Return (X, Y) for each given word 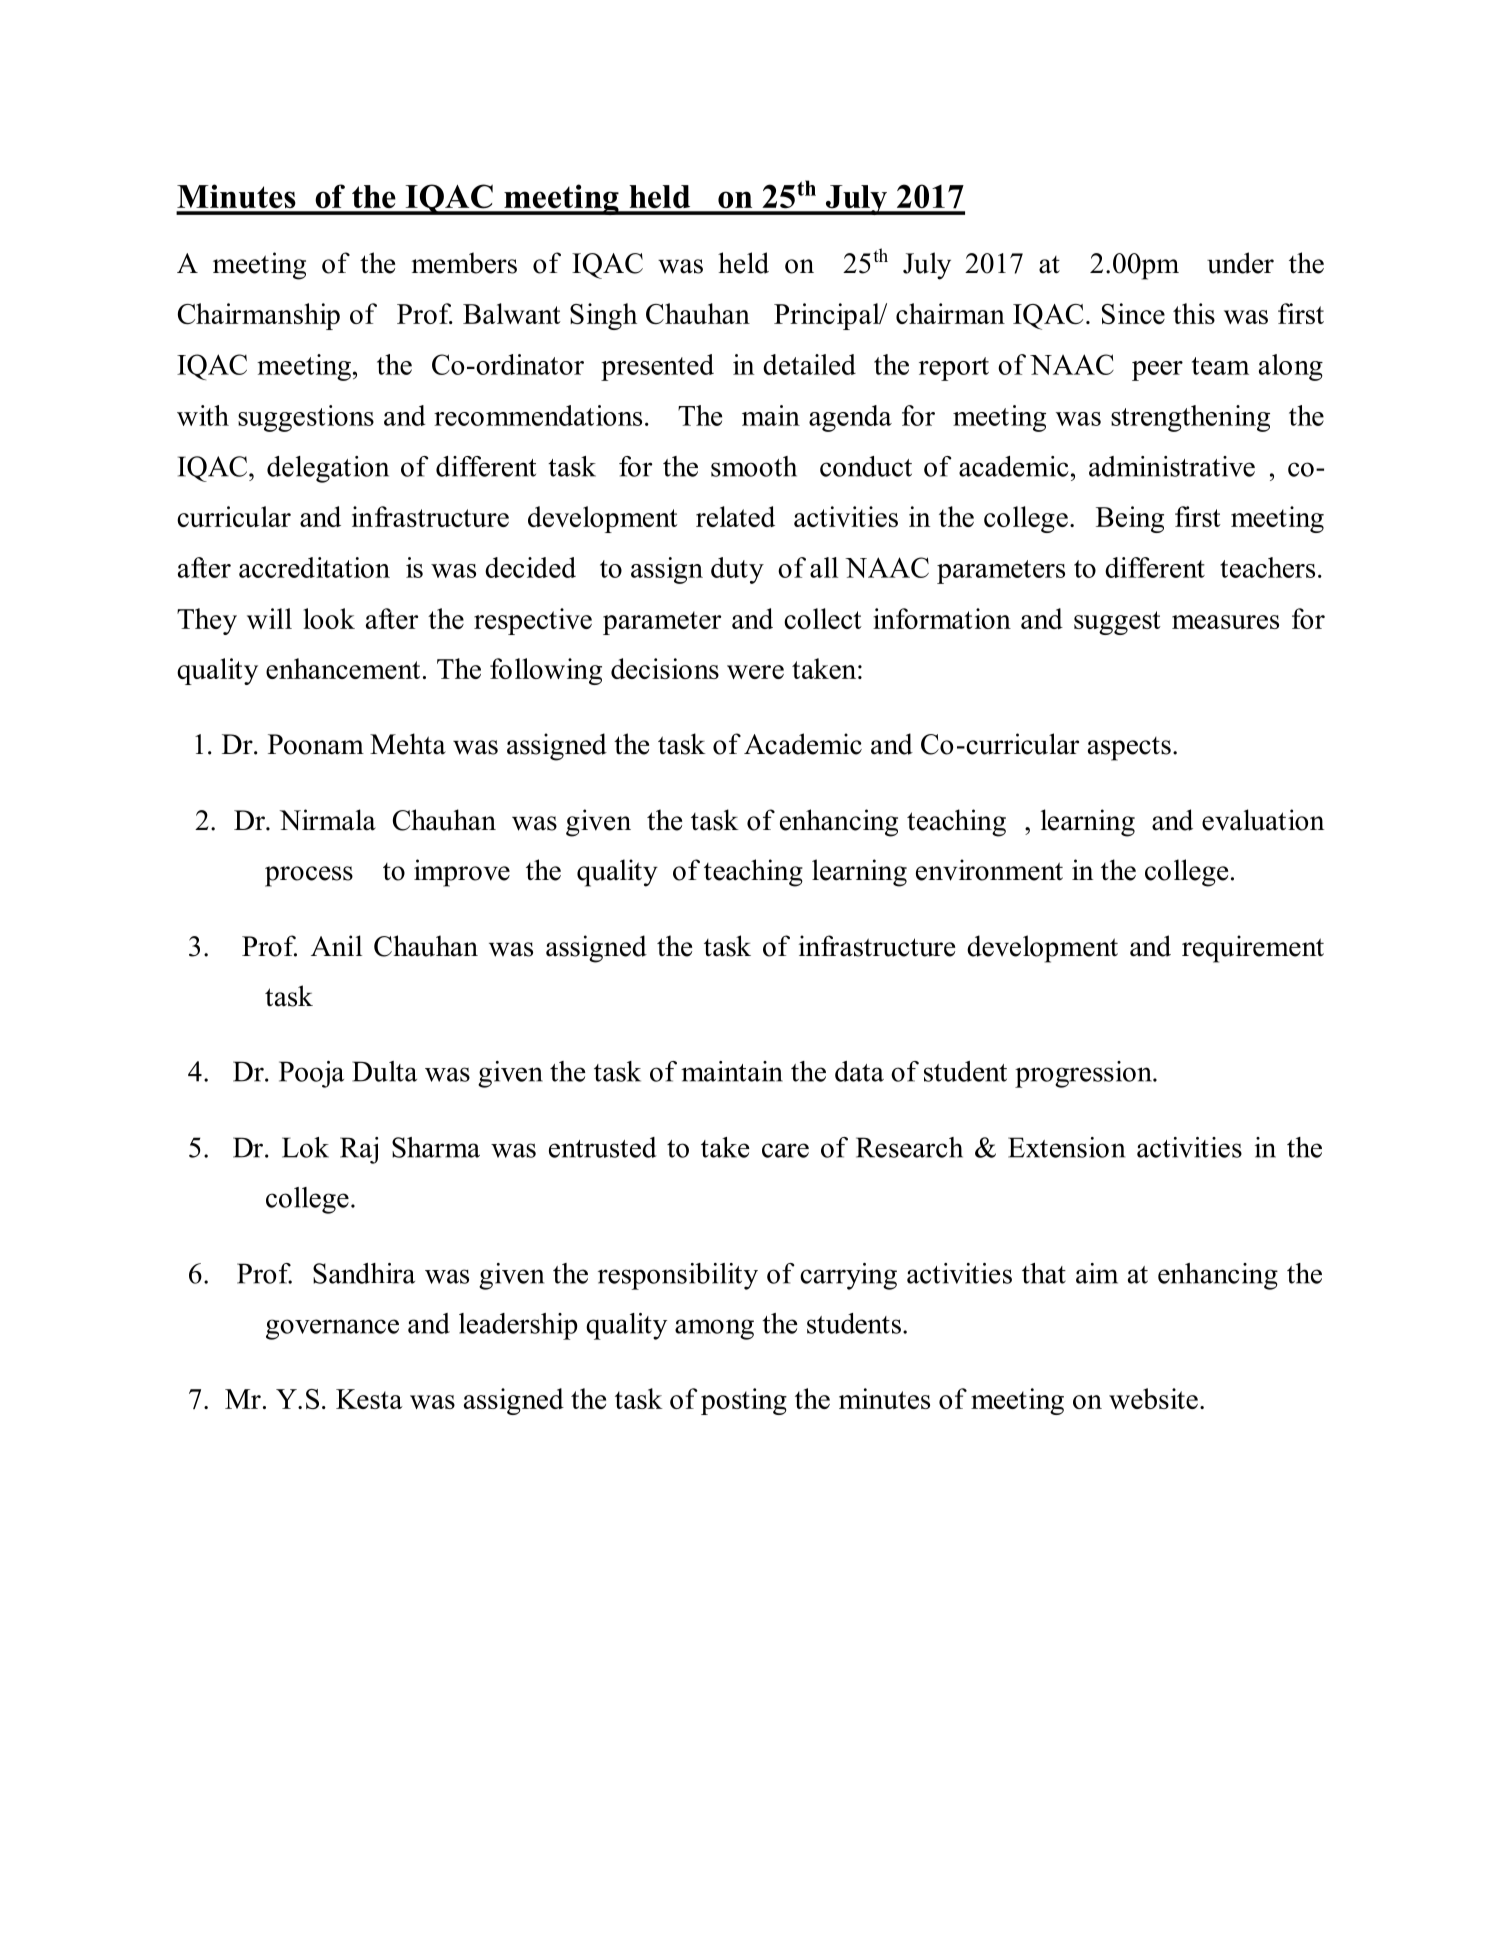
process (309, 876)
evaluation (1263, 820)
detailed (809, 364)
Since (1133, 313)
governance (332, 1329)
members (464, 263)
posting (744, 1401)
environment (989, 870)
